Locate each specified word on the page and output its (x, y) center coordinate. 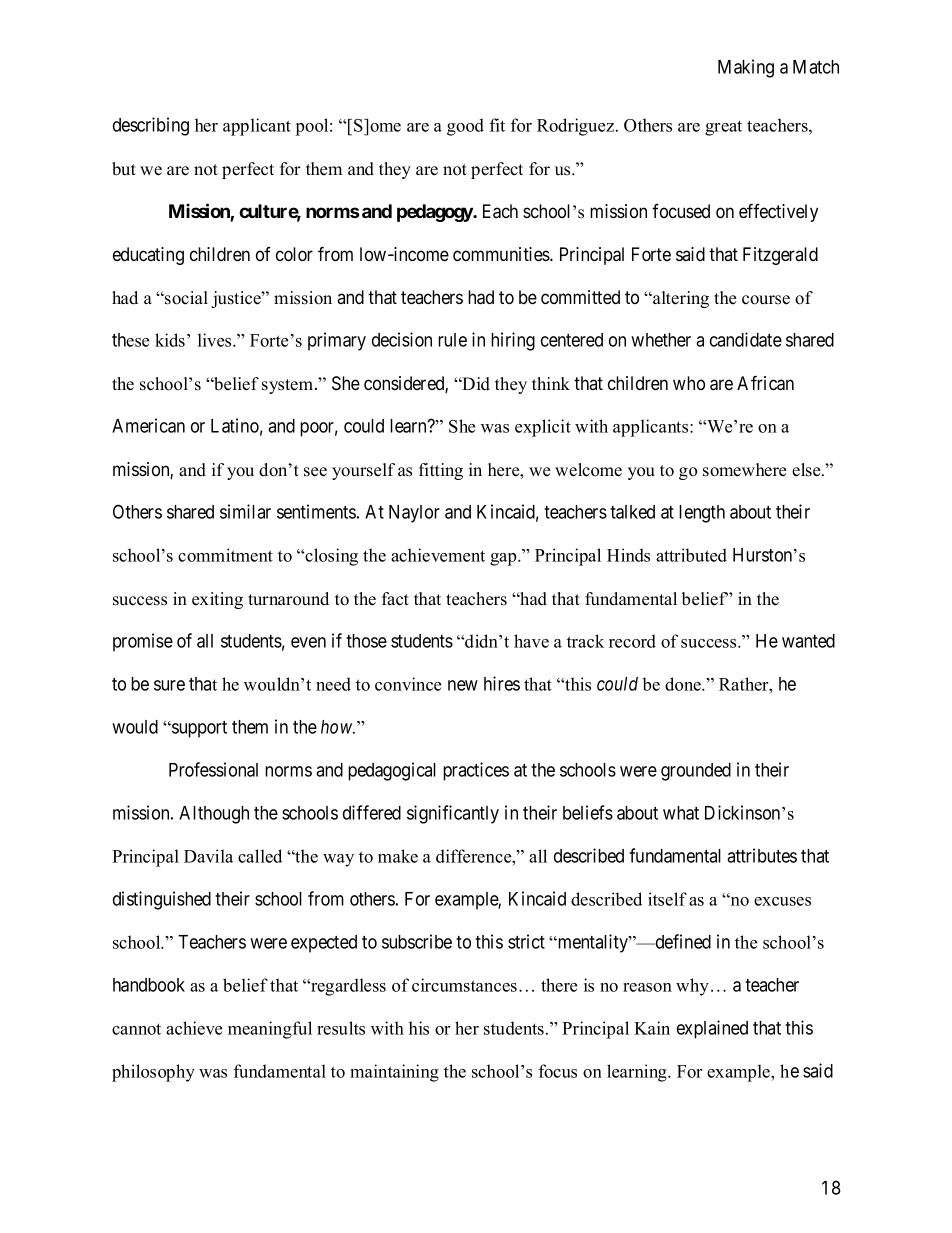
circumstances (464, 985)
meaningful (270, 1030)
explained (712, 1029)
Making (746, 68)
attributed (691, 555)
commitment (225, 555)
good (465, 127)
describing (151, 126)
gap (504, 559)
